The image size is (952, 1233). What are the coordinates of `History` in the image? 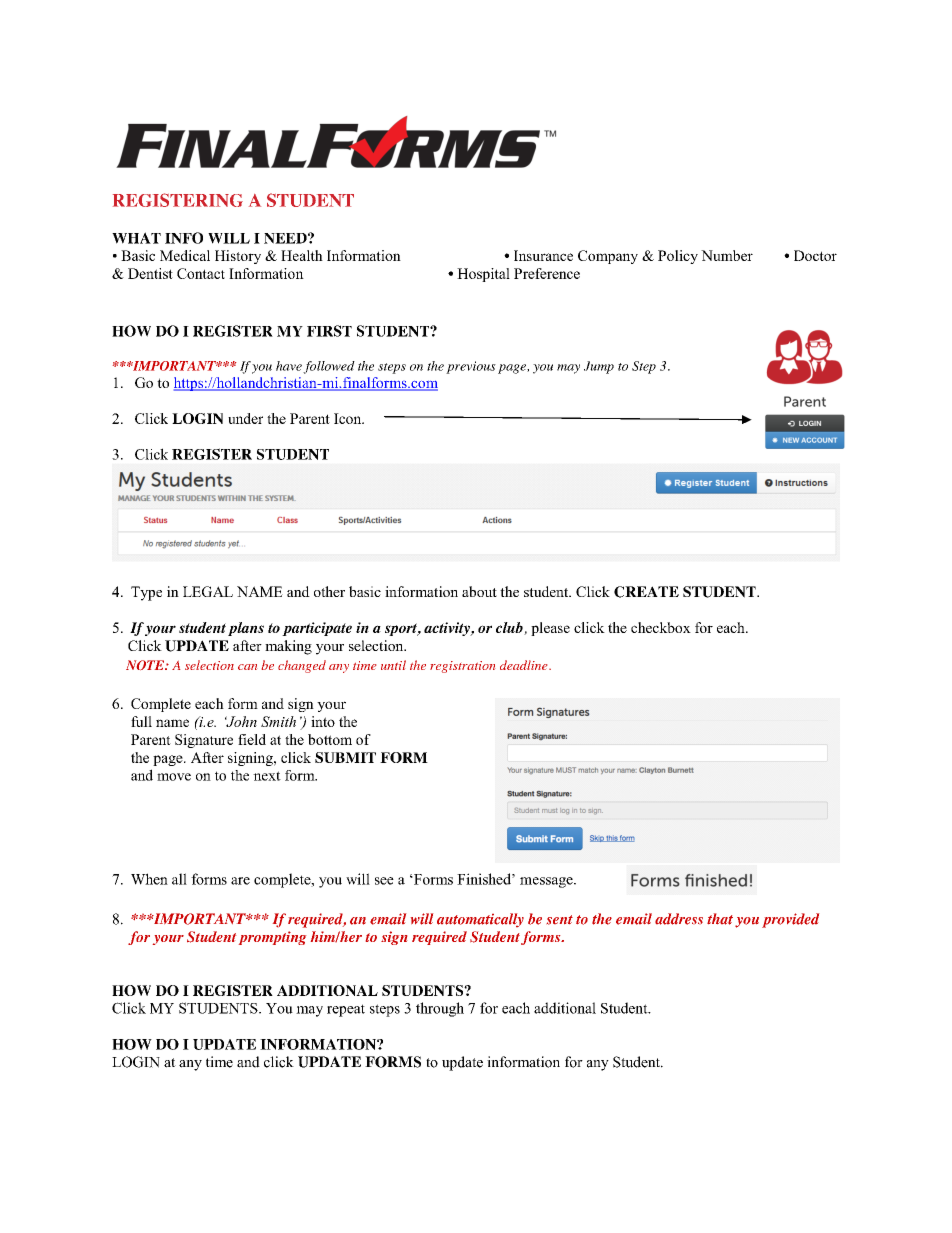 It's located at (238, 257).
